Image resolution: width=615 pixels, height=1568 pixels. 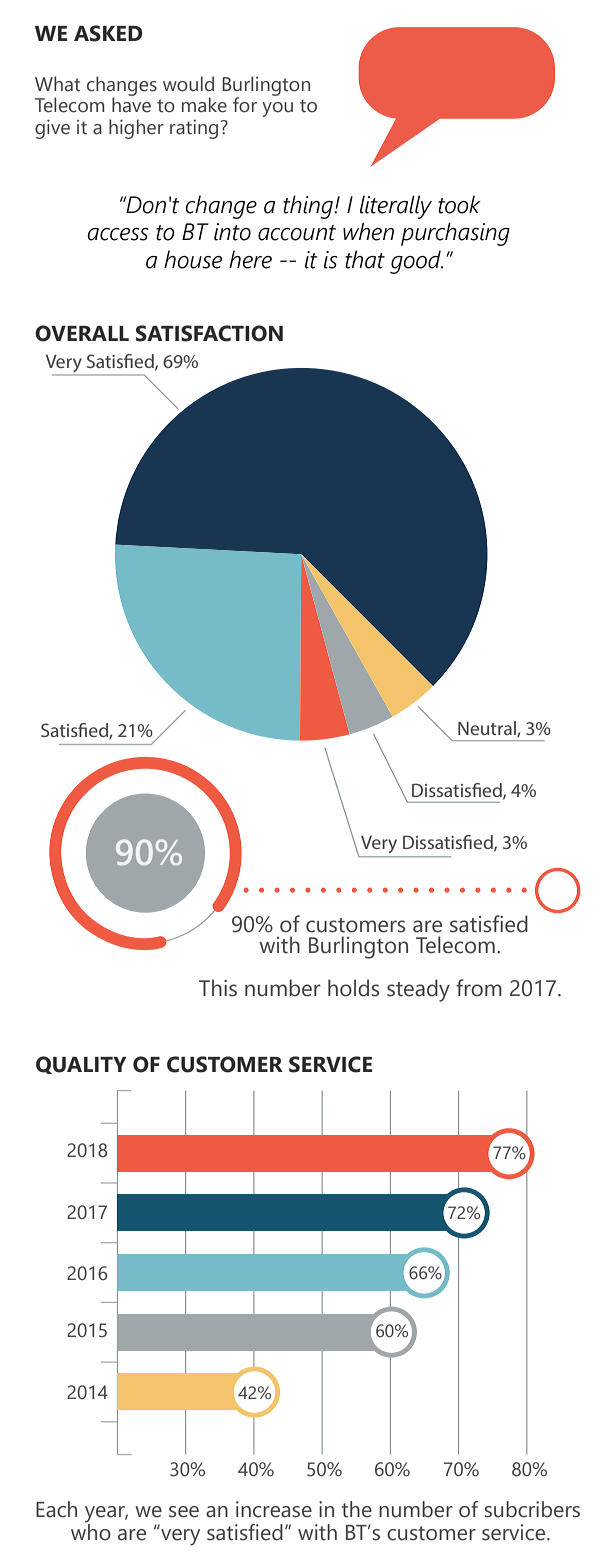 I want to click on from, so click(x=479, y=988).
